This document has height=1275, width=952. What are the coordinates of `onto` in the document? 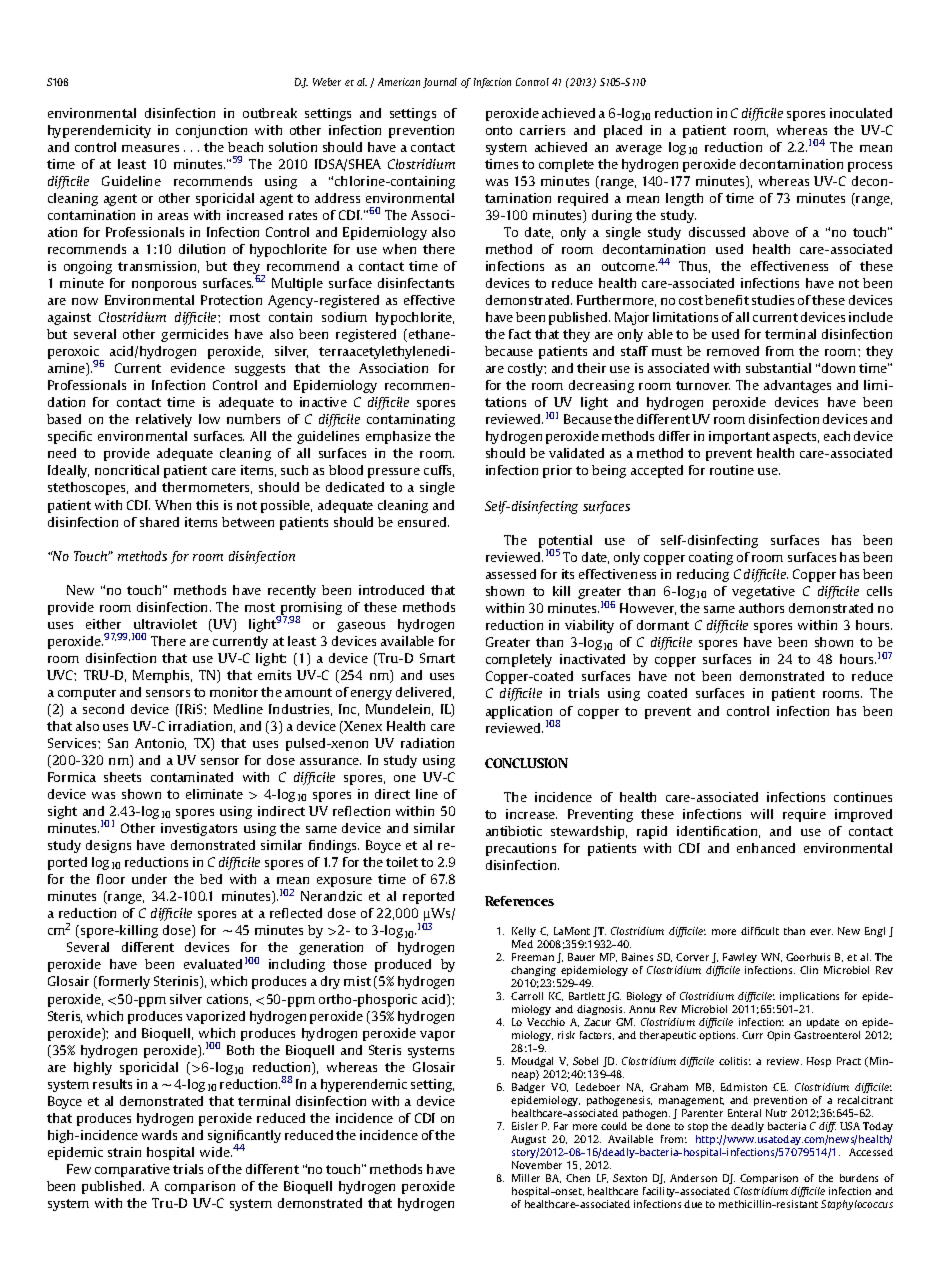 It's located at (499, 130).
